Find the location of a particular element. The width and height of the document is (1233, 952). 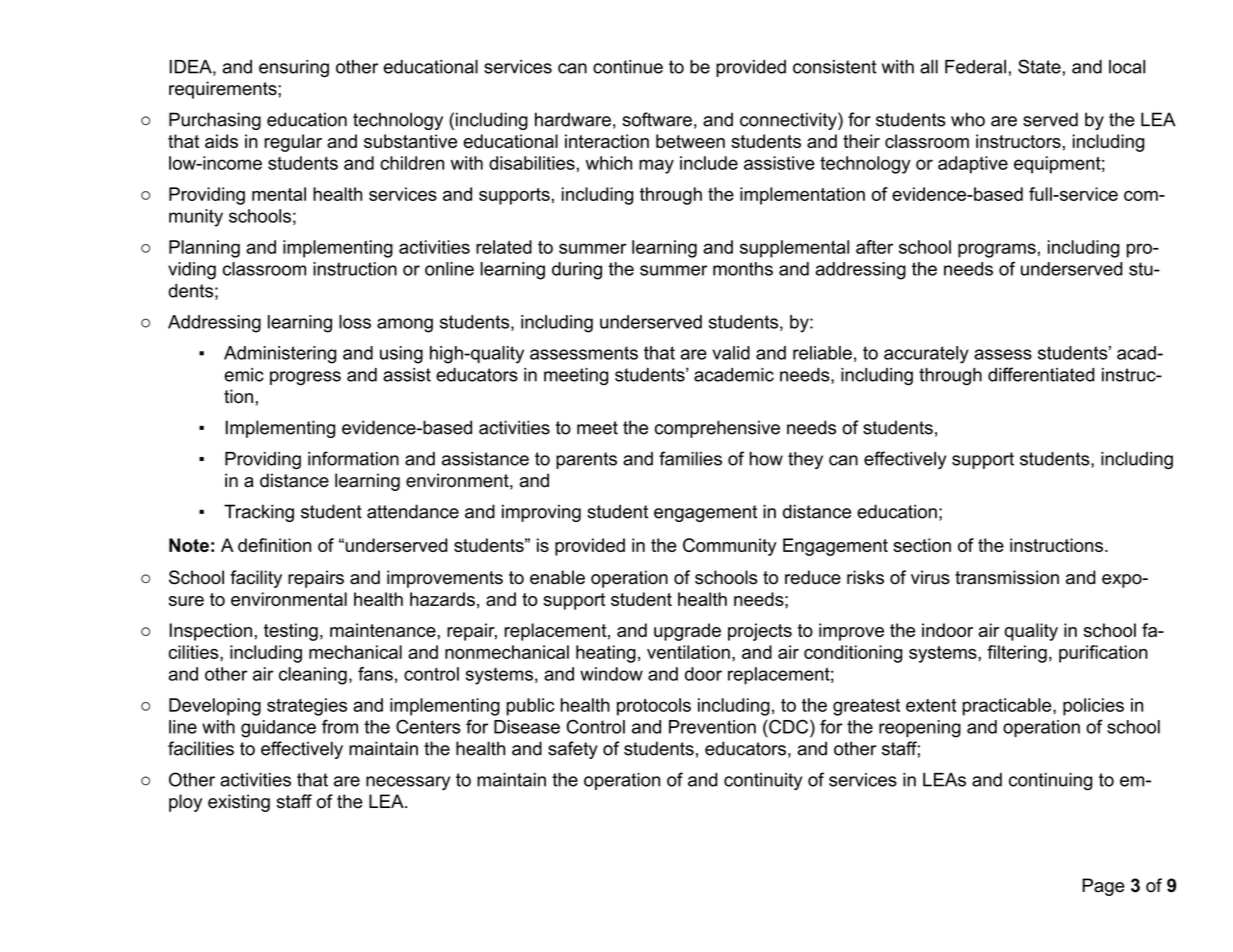

State is located at coordinates (1039, 66).
